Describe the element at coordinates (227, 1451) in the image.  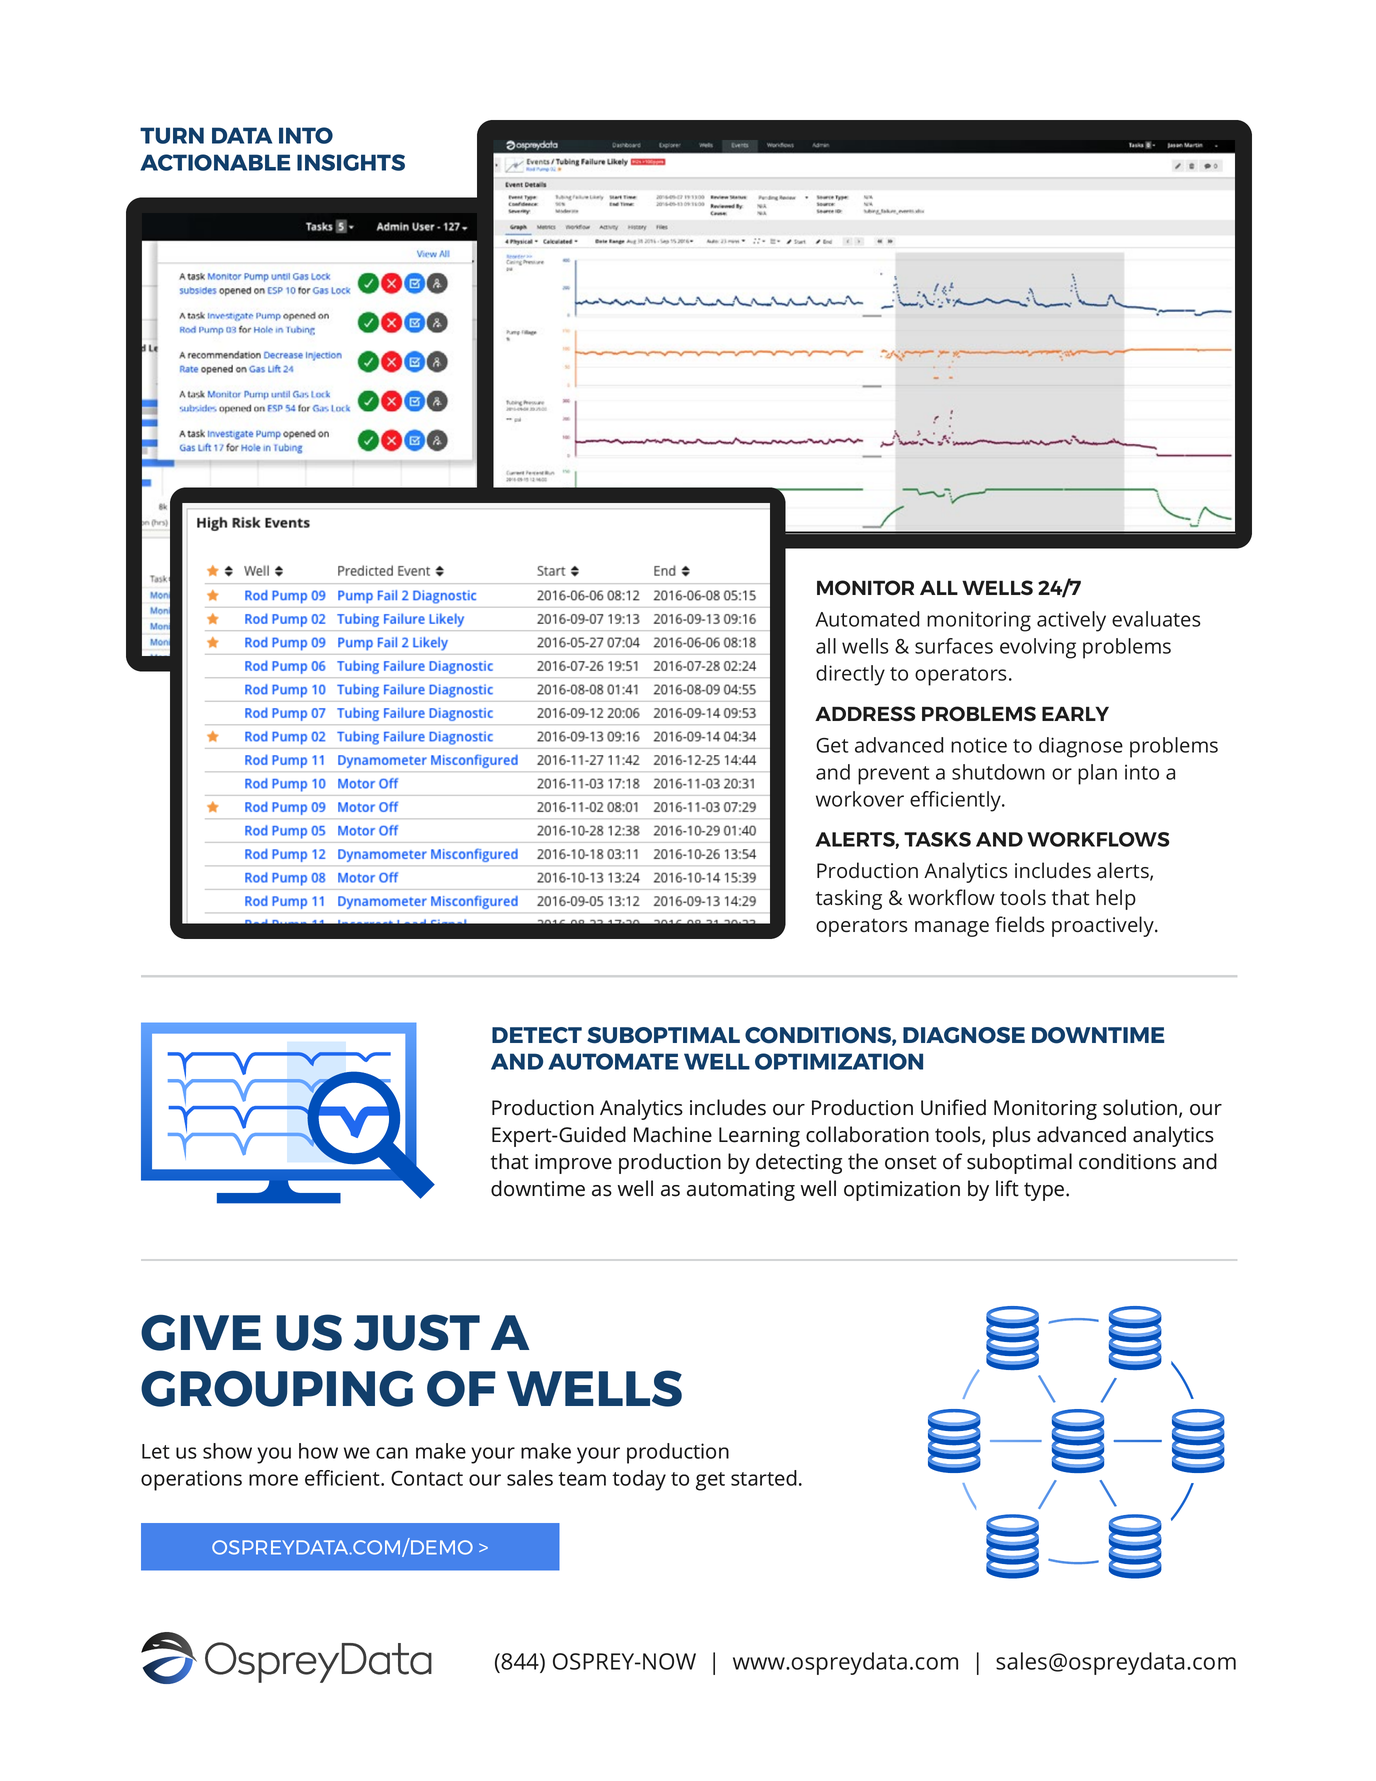
I see `show` at that location.
